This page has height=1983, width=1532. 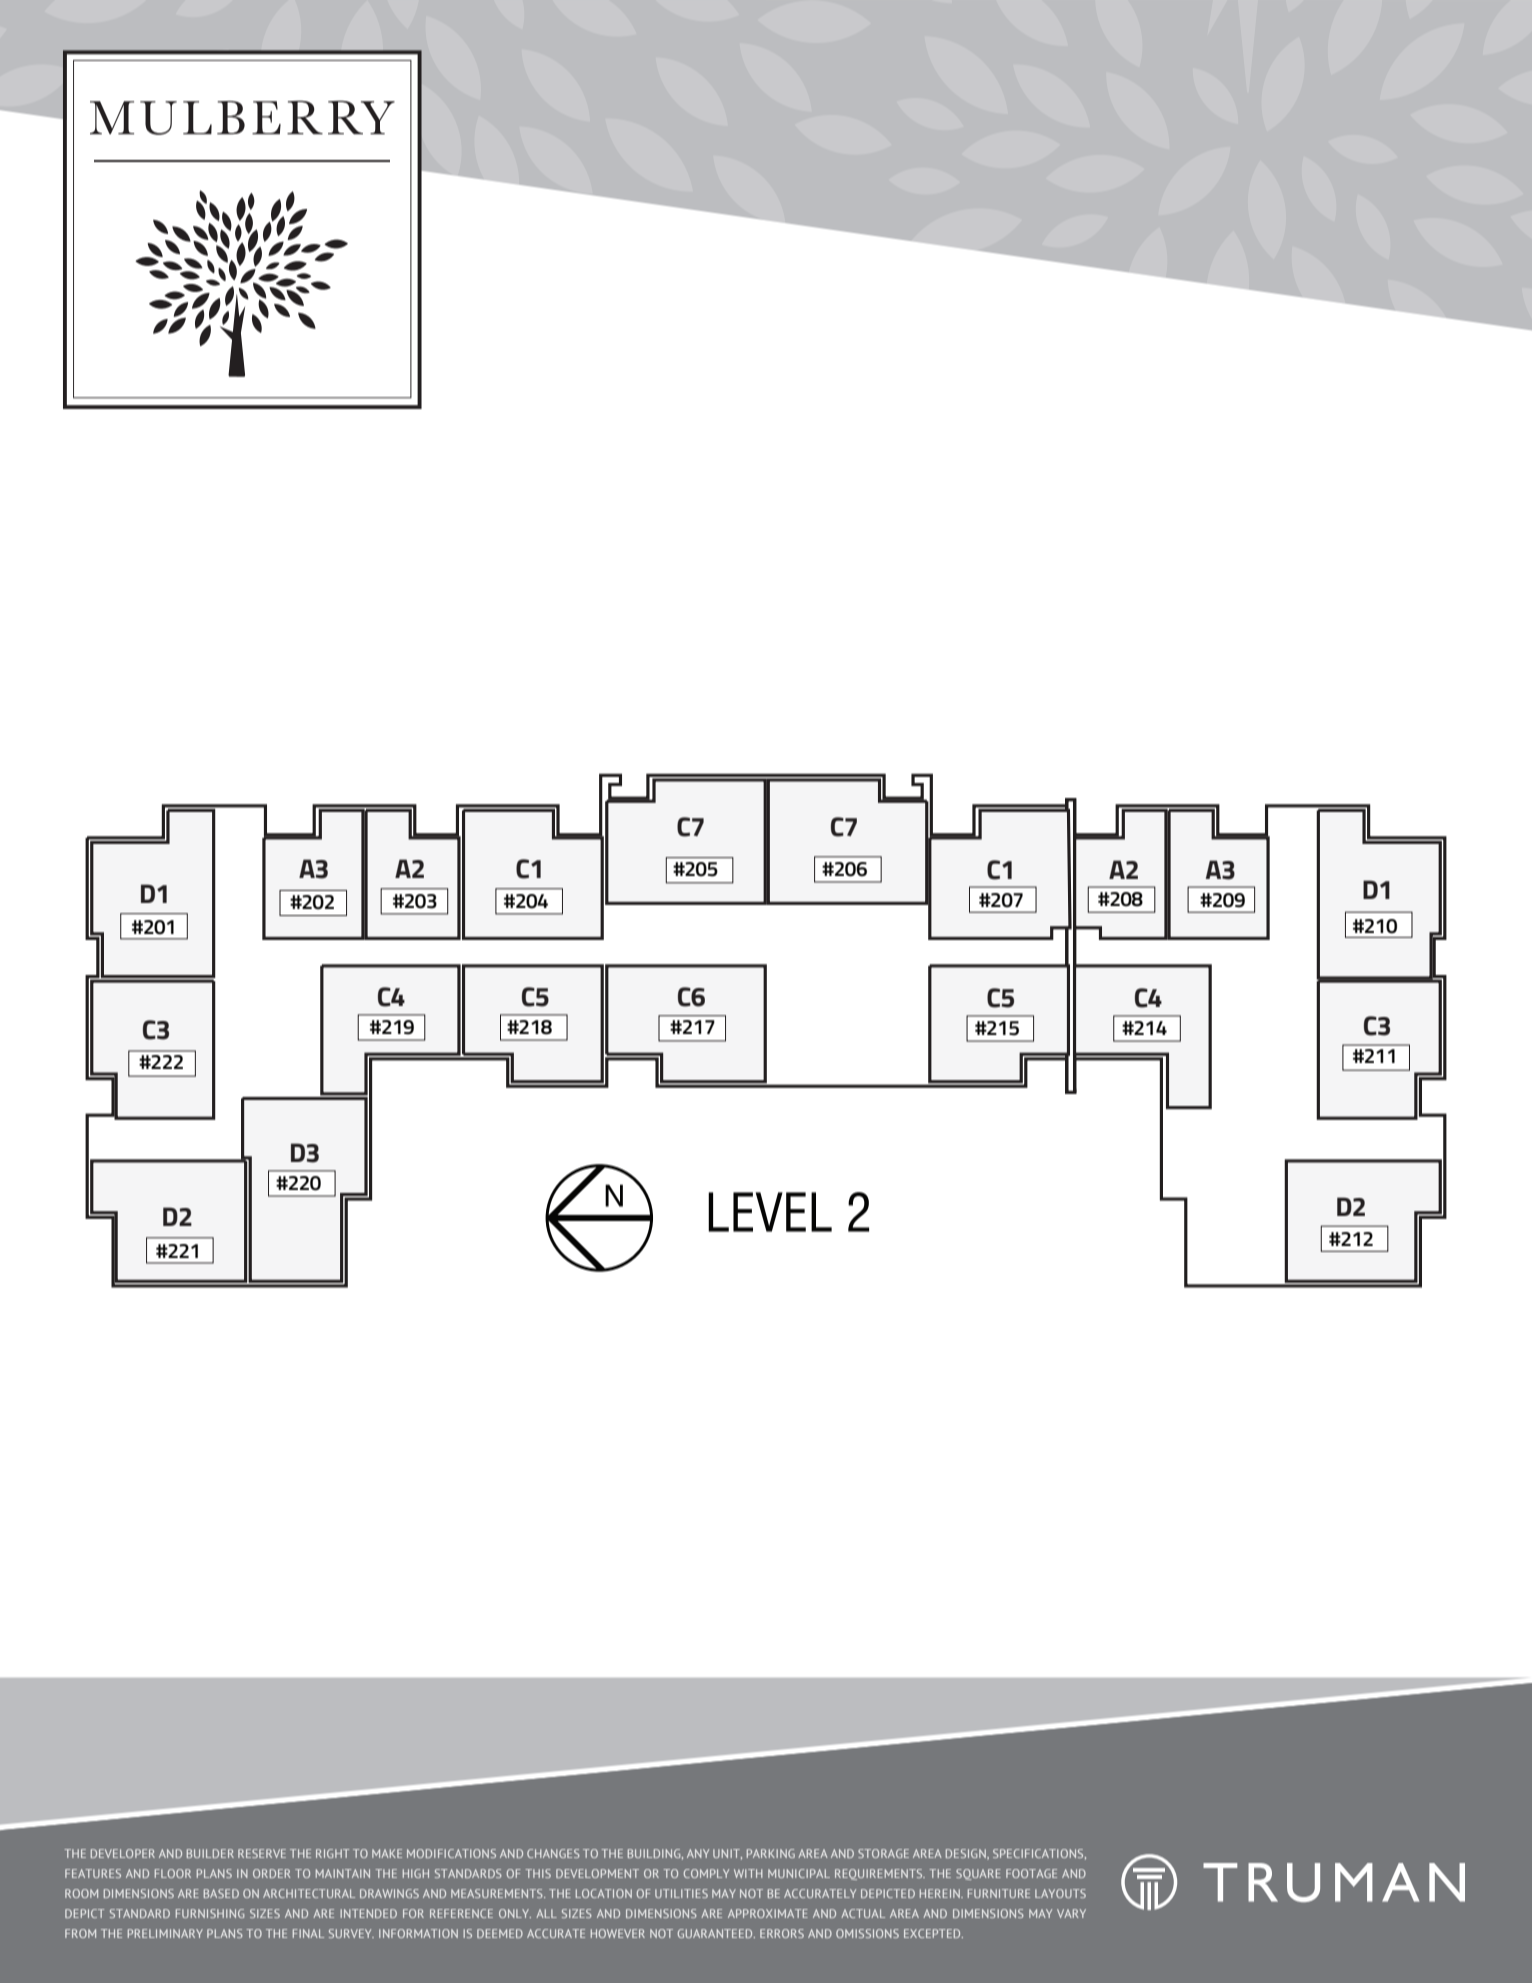 What do you see at coordinates (123, 1853) in the page?
I see `DEVELOPER` at bounding box center [123, 1853].
